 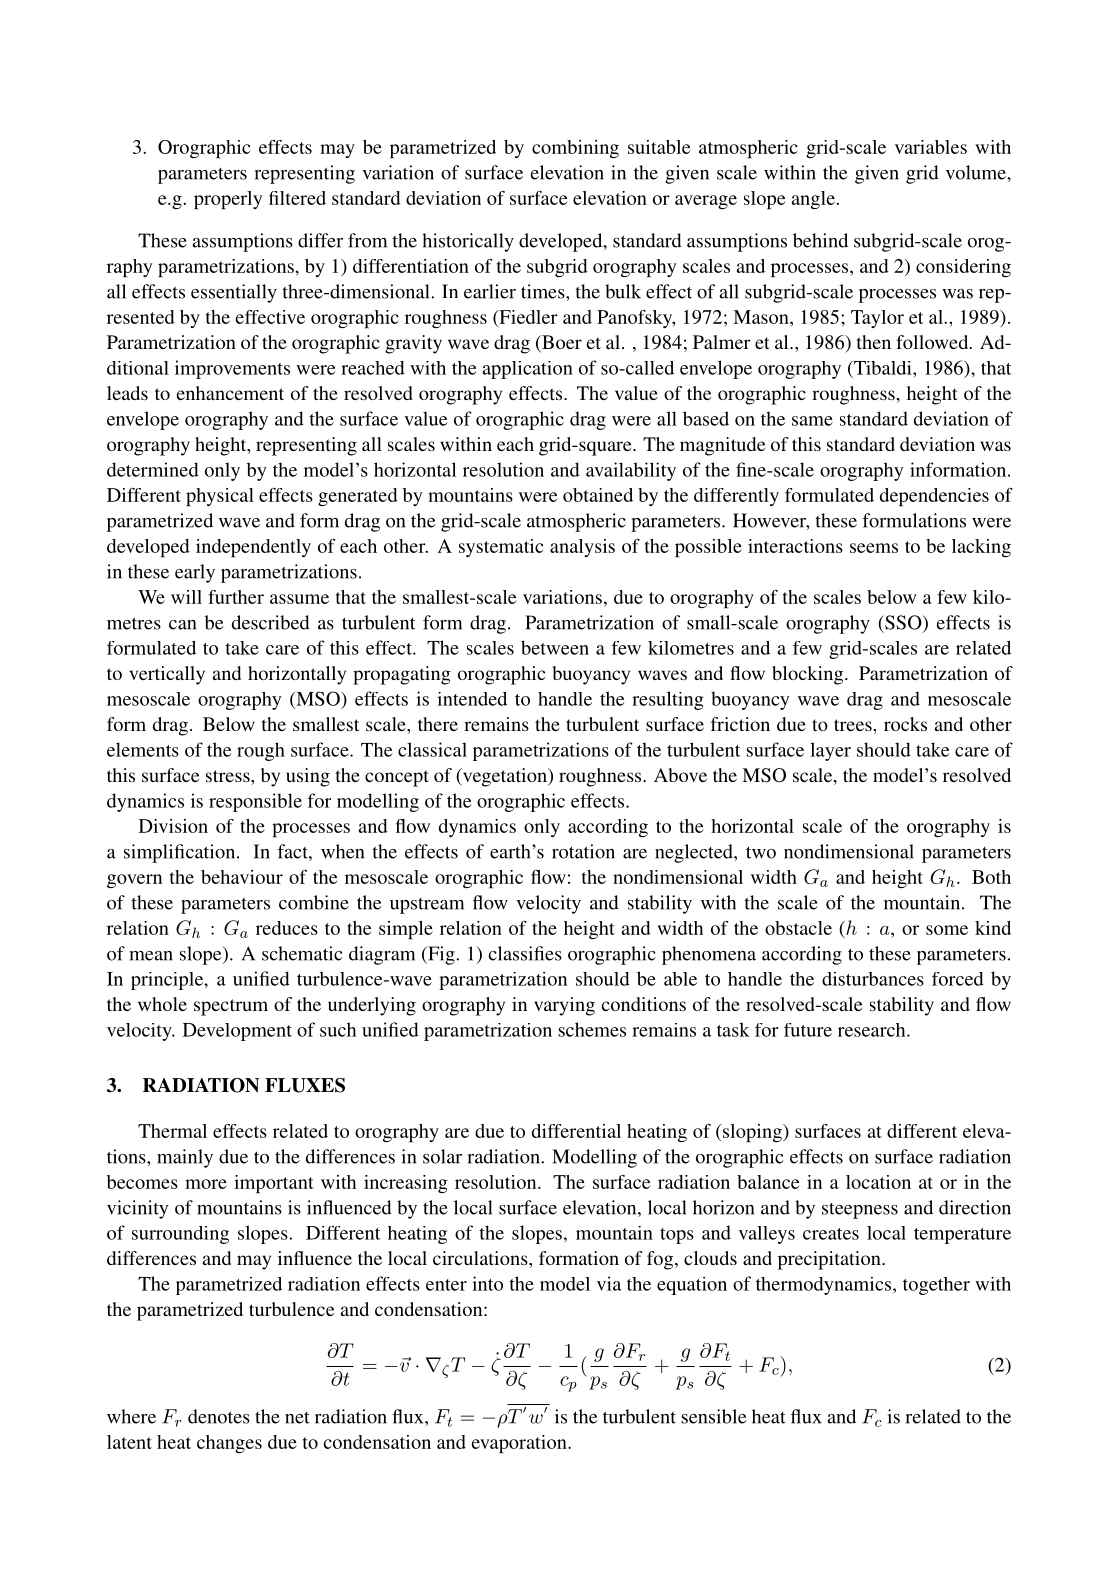 What do you see at coordinates (520, 1444) in the document?
I see `evaporation` at bounding box center [520, 1444].
